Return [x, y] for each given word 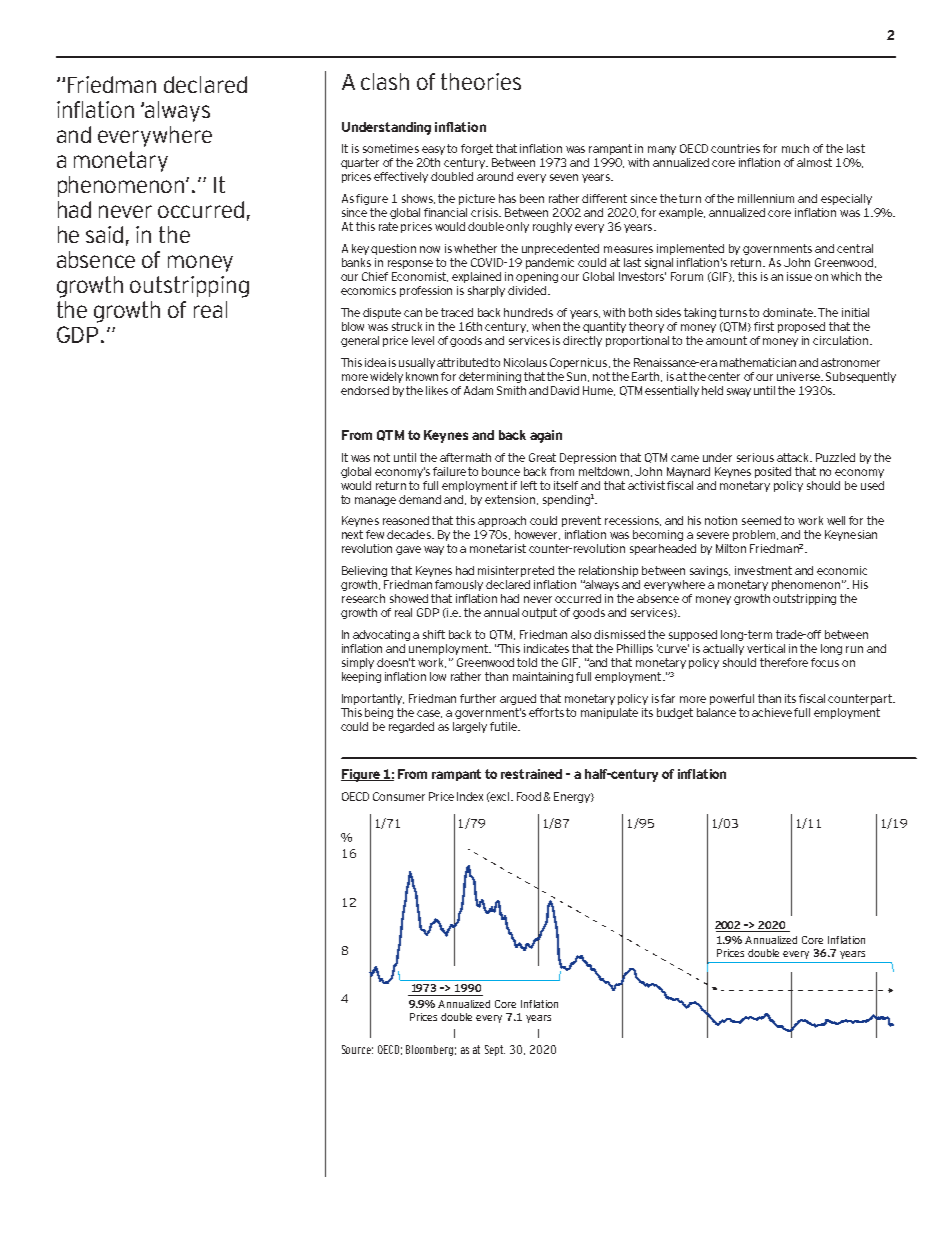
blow [353, 326]
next [352, 534]
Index [470, 796]
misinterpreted [516, 571]
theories [481, 81]
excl [500, 796]
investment [763, 570]
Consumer [399, 796]
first [764, 326]
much [795, 148]
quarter [360, 163]
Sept [495, 1050]
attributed [462, 362]
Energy [573, 797]
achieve [773, 712]
